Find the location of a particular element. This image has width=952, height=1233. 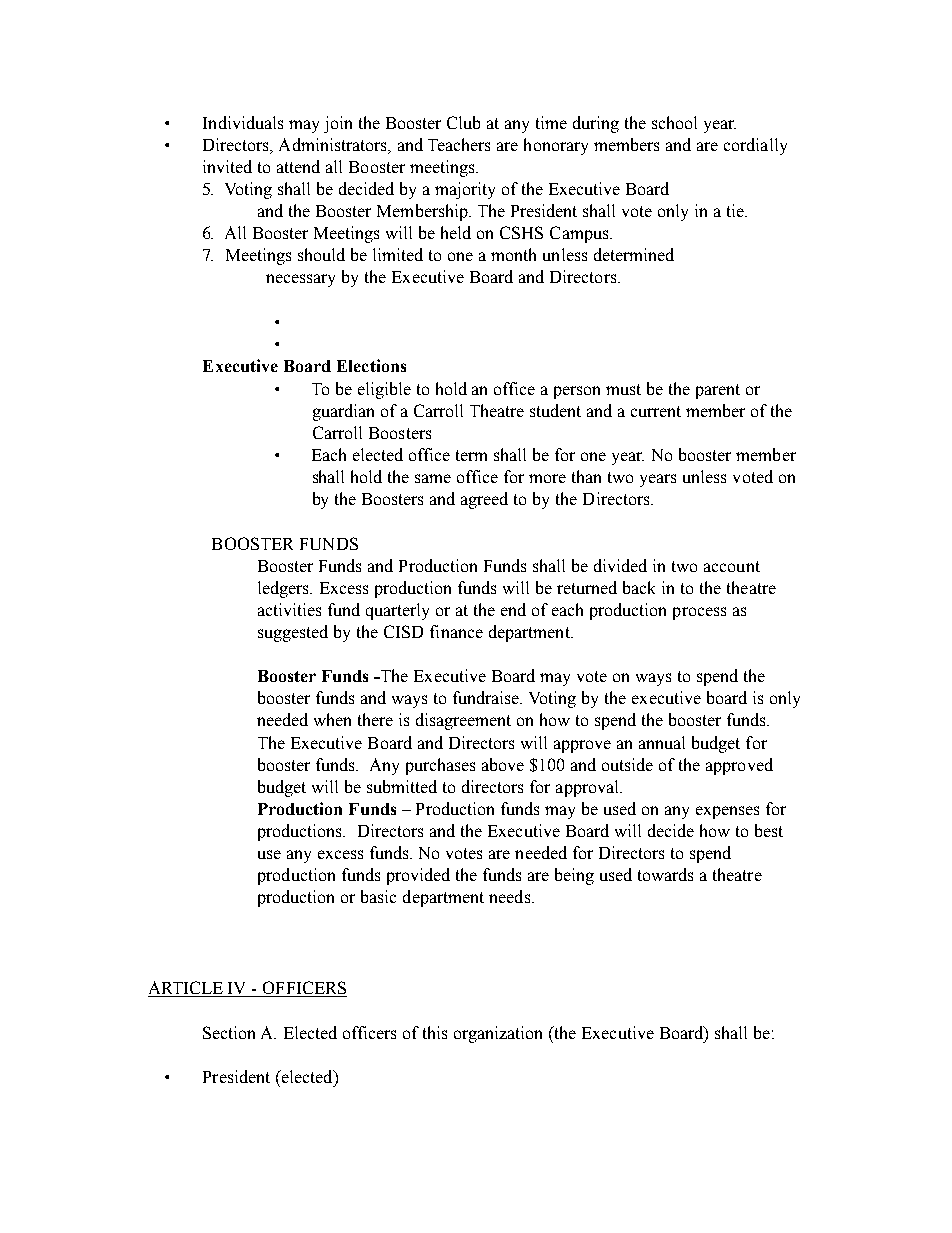

when is located at coordinates (332, 719).
